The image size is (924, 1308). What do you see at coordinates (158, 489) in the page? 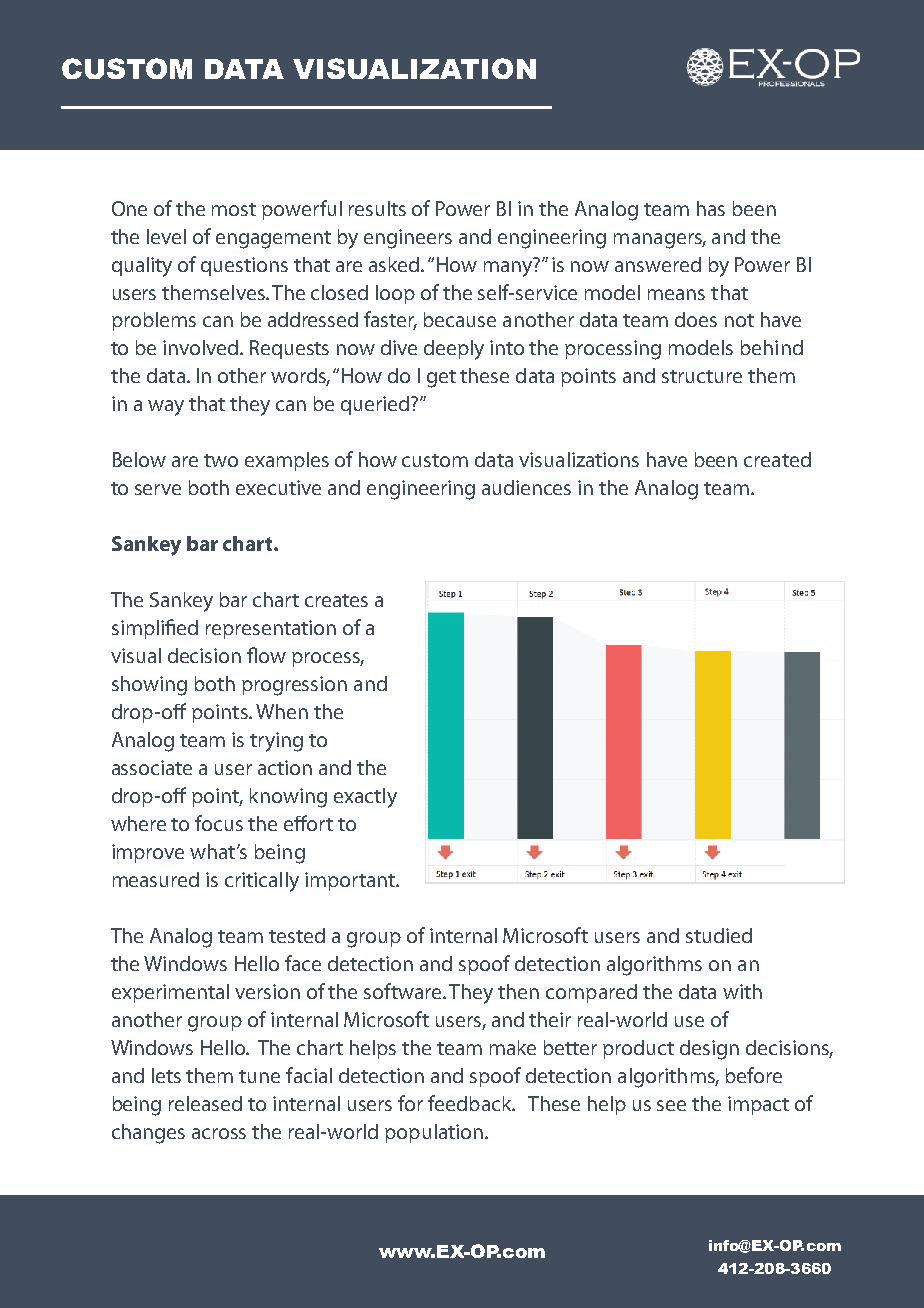
I see `serve` at bounding box center [158, 489].
